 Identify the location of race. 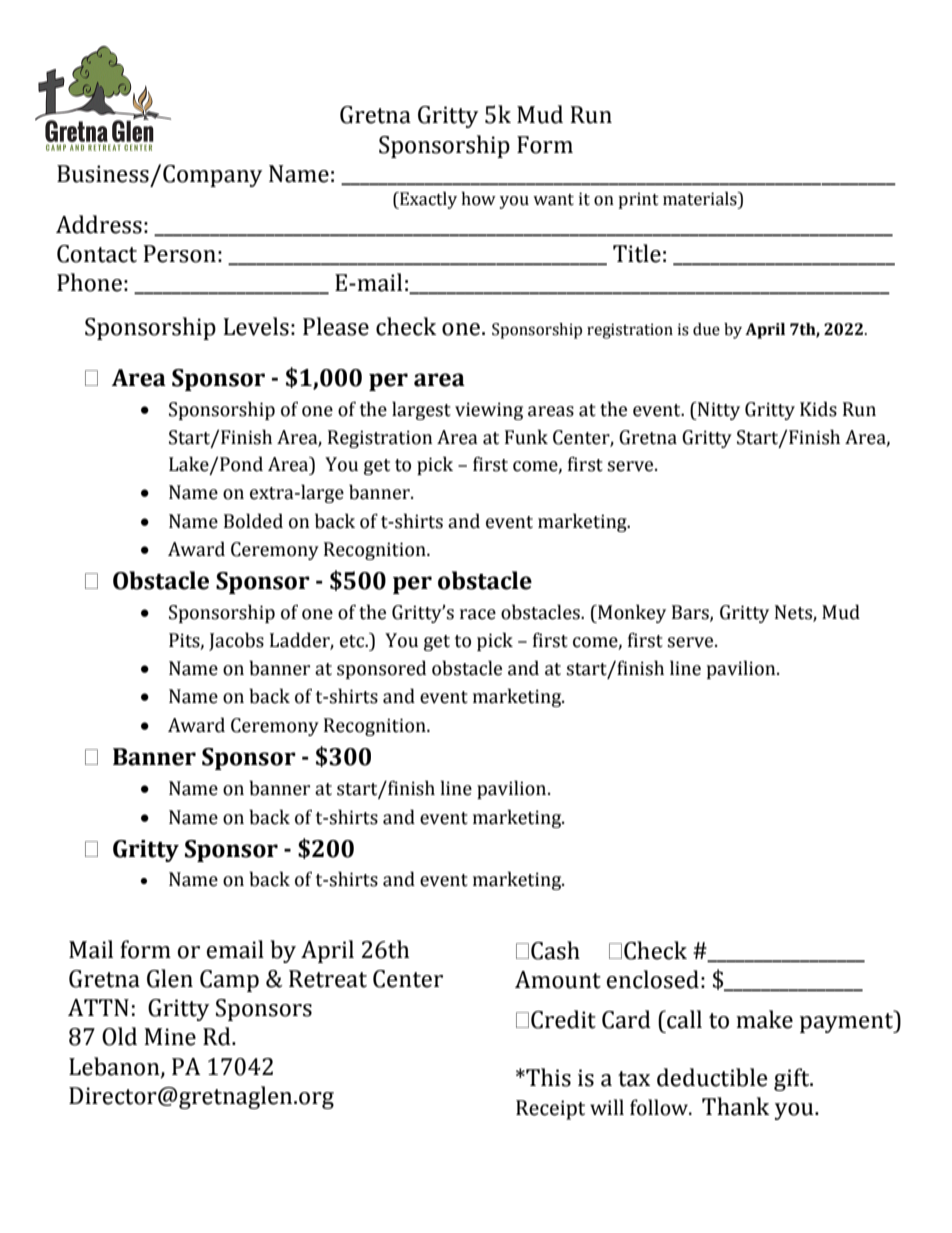
(478, 614).
